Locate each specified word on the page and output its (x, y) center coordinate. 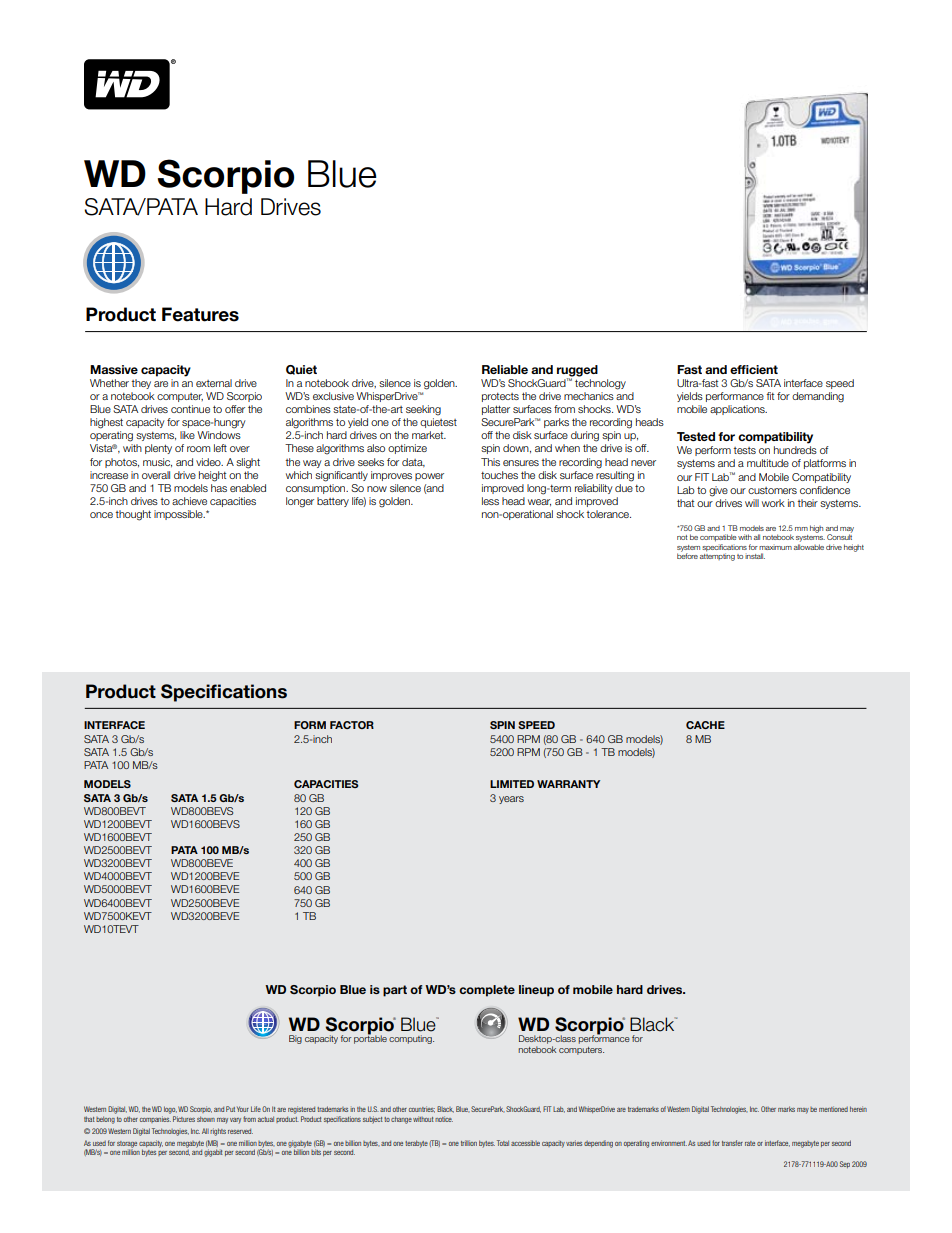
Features (200, 314)
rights (218, 1132)
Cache (705, 725)
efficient (754, 369)
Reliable (505, 369)
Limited (512, 784)
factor (352, 725)
